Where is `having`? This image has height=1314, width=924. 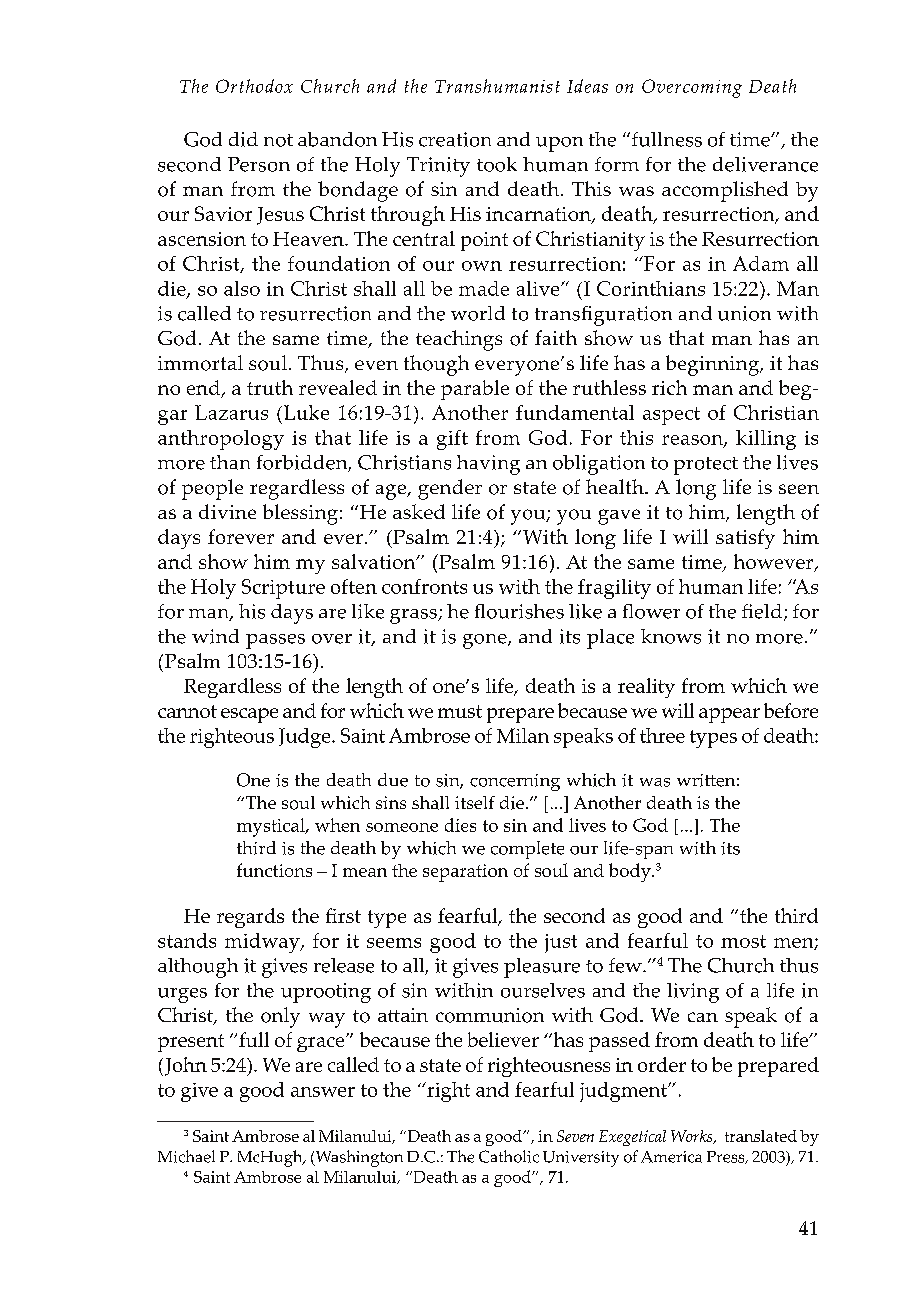 having is located at coordinates (488, 465).
